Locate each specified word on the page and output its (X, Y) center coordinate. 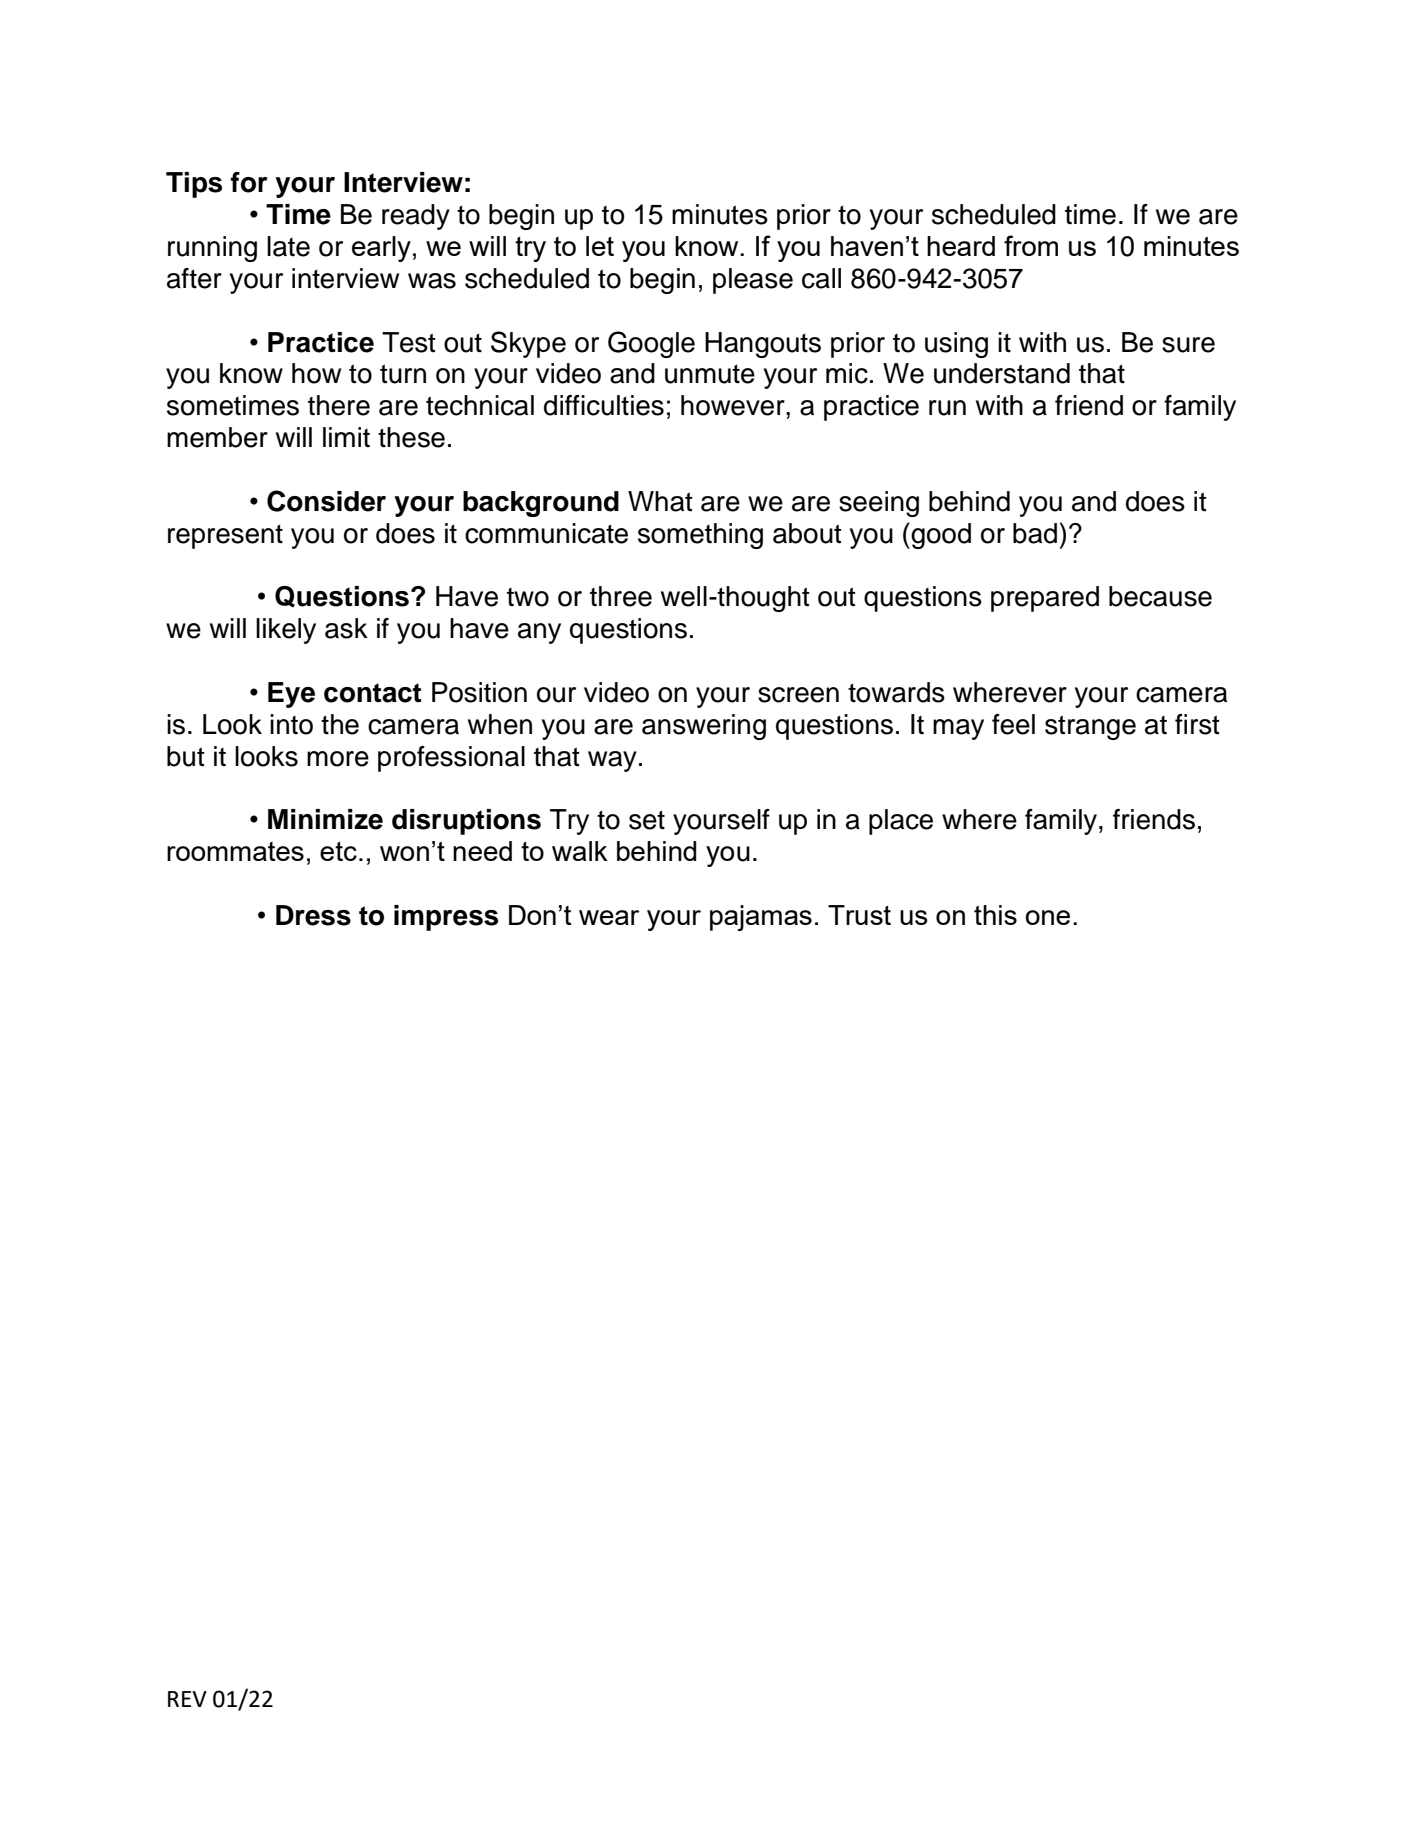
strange (1090, 727)
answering (704, 727)
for (249, 182)
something (700, 536)
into (291, 724)
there (339, 405)
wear (609, 917)
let (600, 246)
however (734, 405)
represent (225, 536)
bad (1035, 533)
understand (1002, 373)
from (1031, 245)
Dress (313, 915)
